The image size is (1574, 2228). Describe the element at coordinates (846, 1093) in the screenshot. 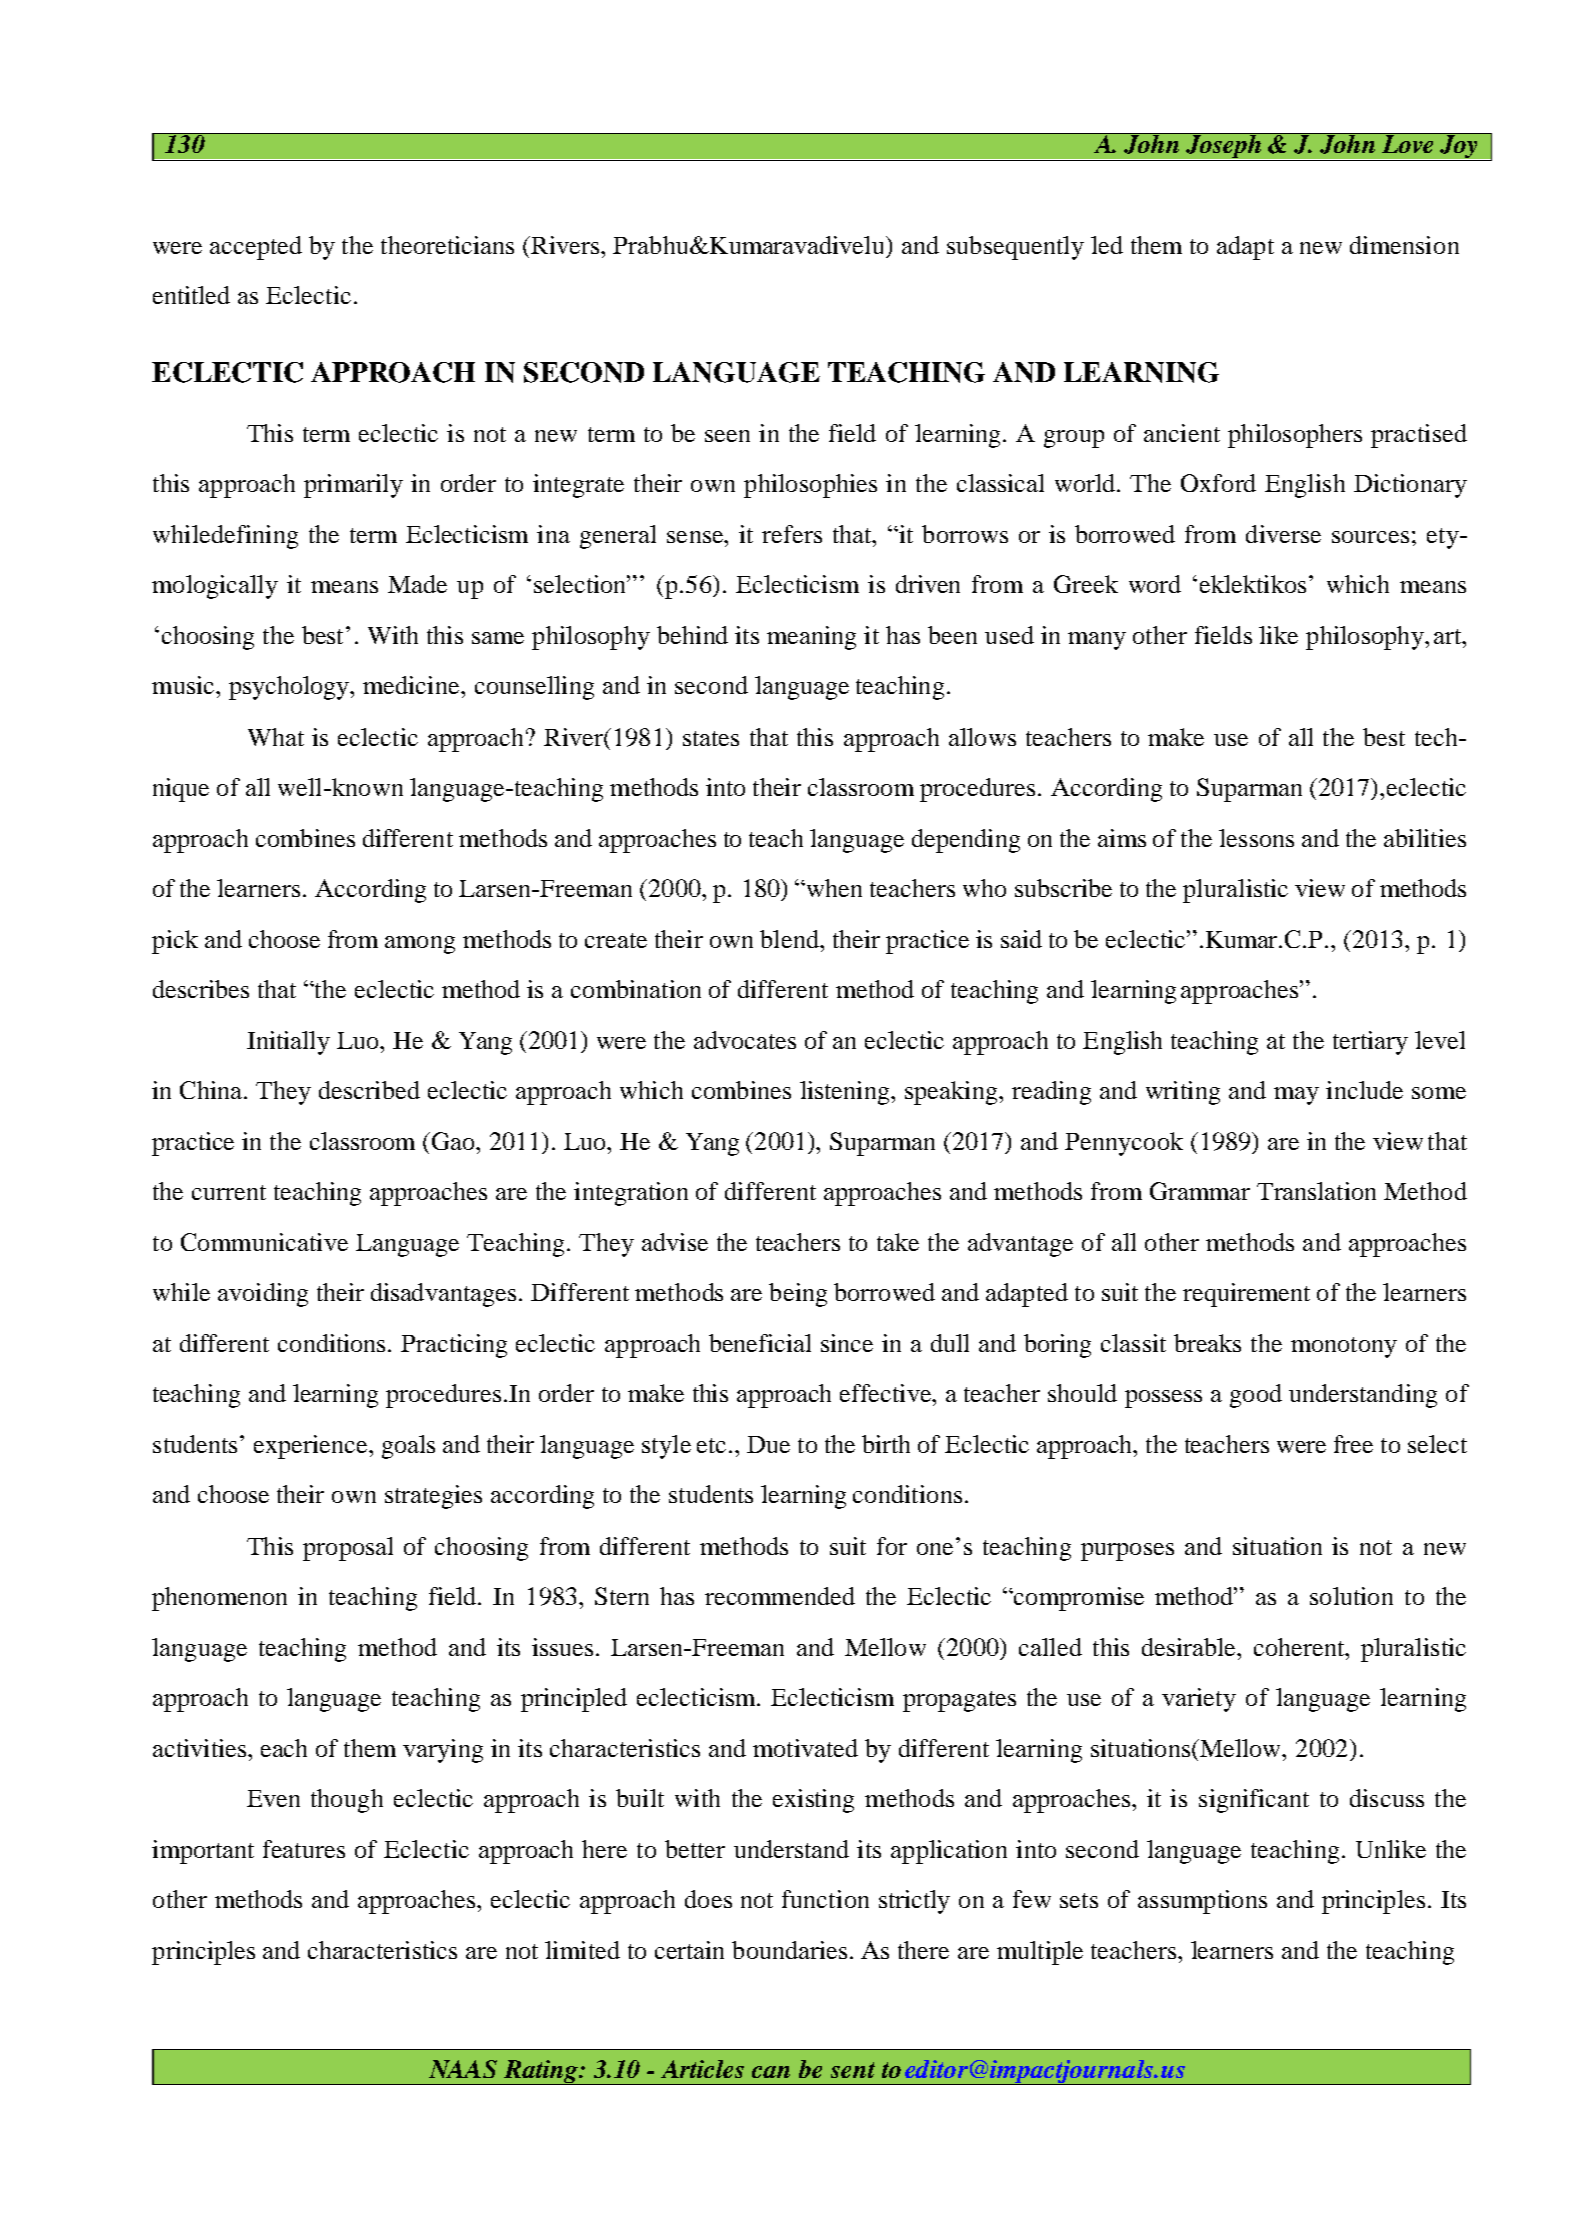

I see `listening` at that location.
